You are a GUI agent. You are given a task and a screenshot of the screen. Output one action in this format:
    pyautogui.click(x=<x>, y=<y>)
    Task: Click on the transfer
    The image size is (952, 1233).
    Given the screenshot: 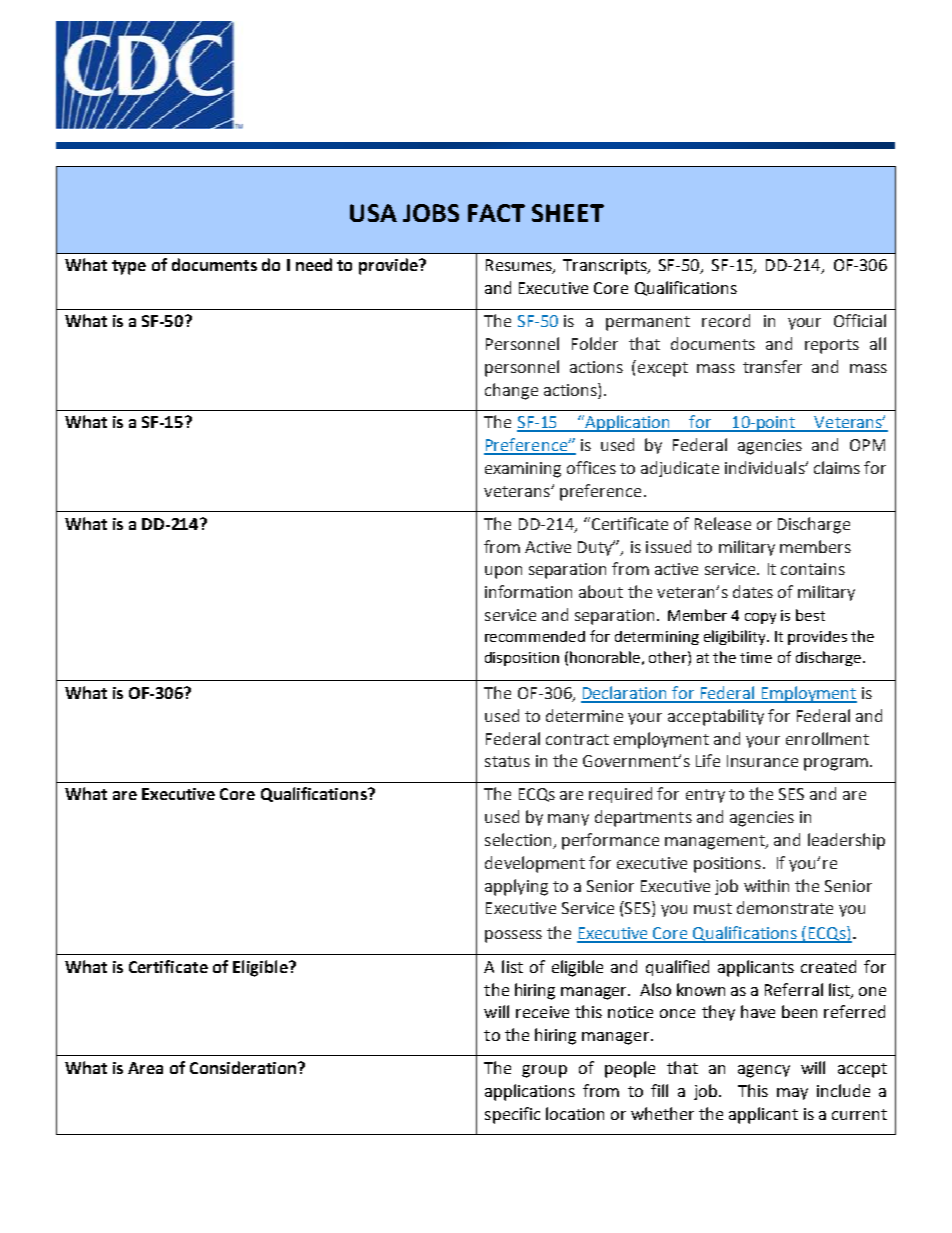 What is the action you would take?
    pyautogui.click(x=772, y=366)
